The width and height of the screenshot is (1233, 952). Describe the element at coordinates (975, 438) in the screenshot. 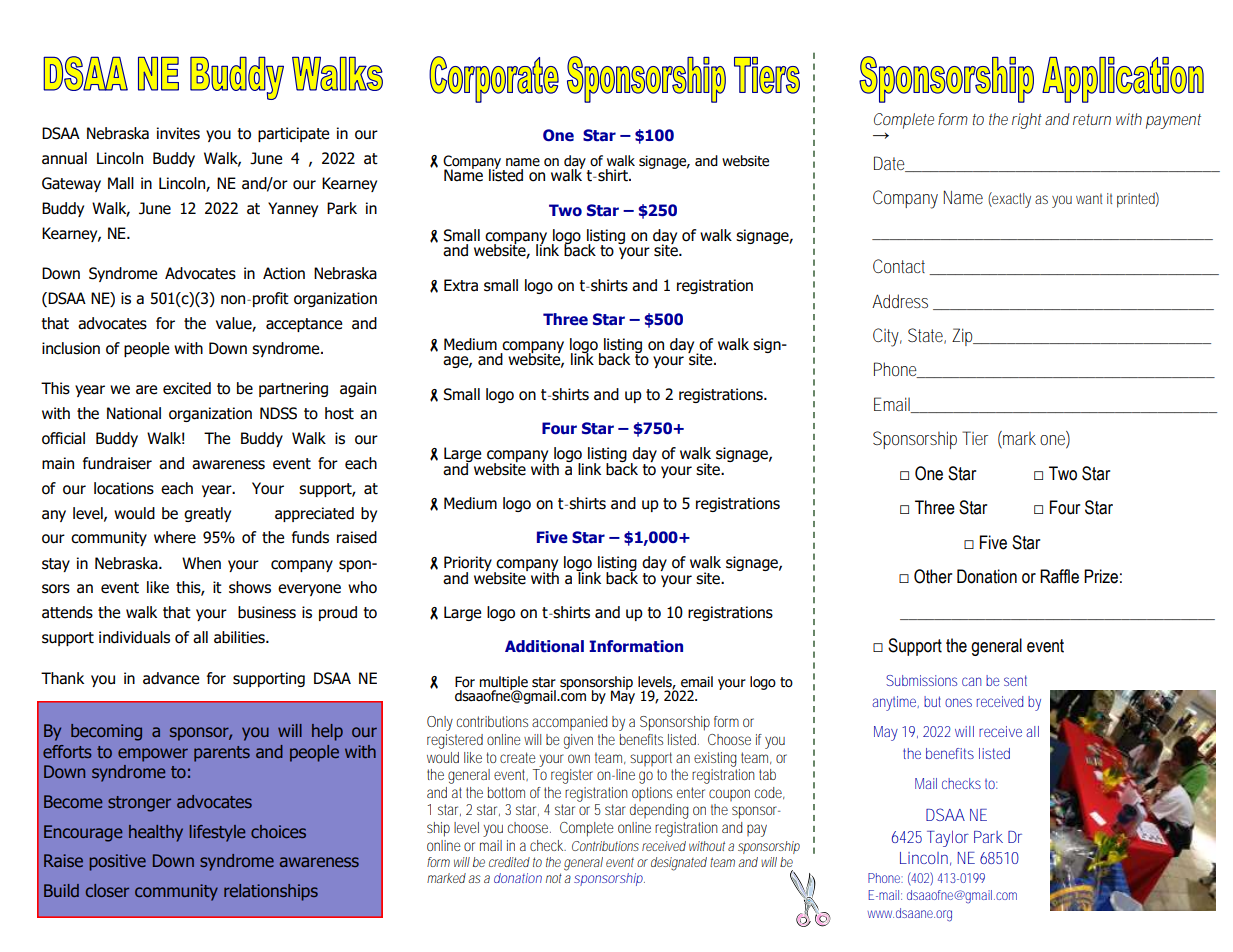

I see `Tier` at that location.
